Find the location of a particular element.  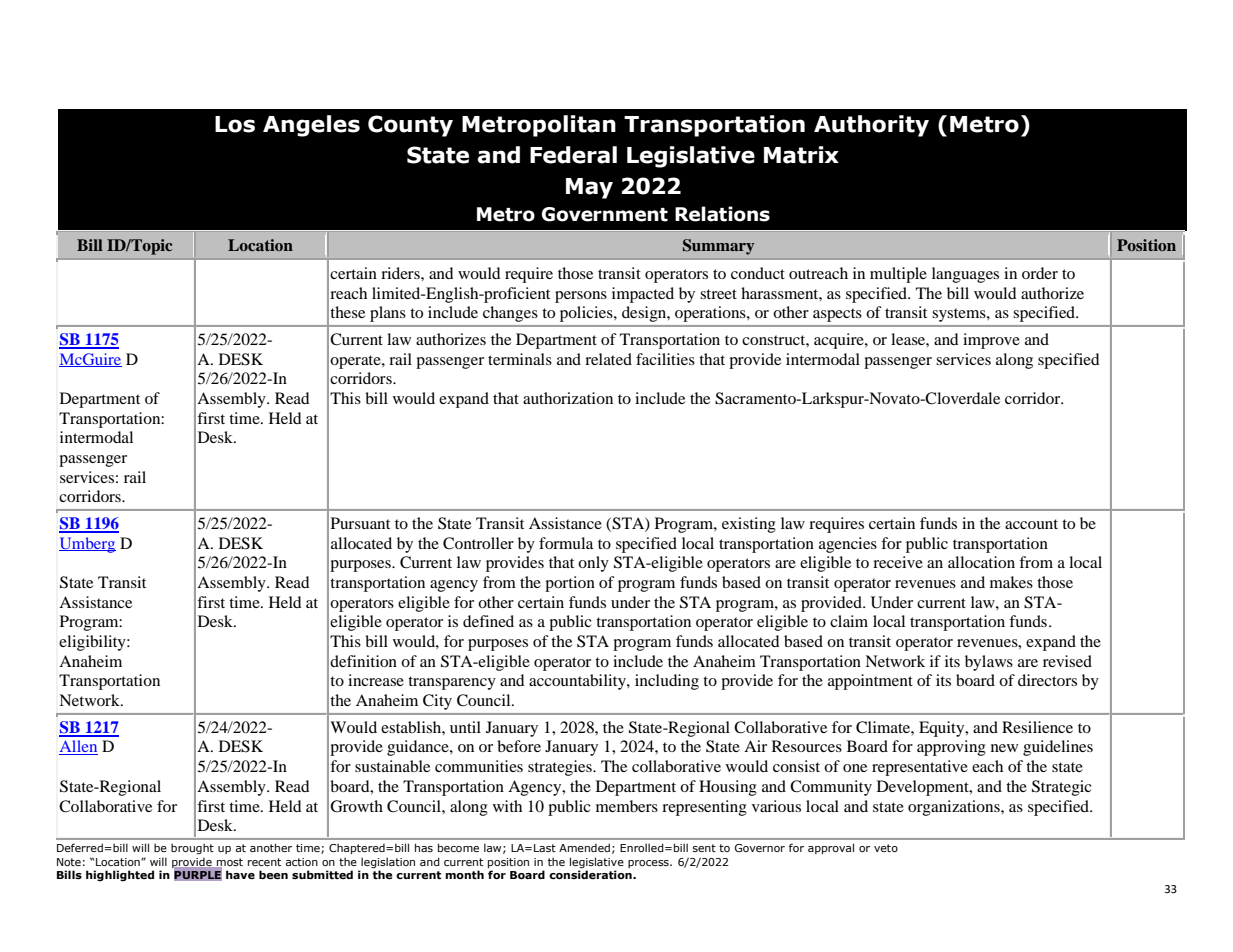

Federal is located at coordinates (573, 155).
